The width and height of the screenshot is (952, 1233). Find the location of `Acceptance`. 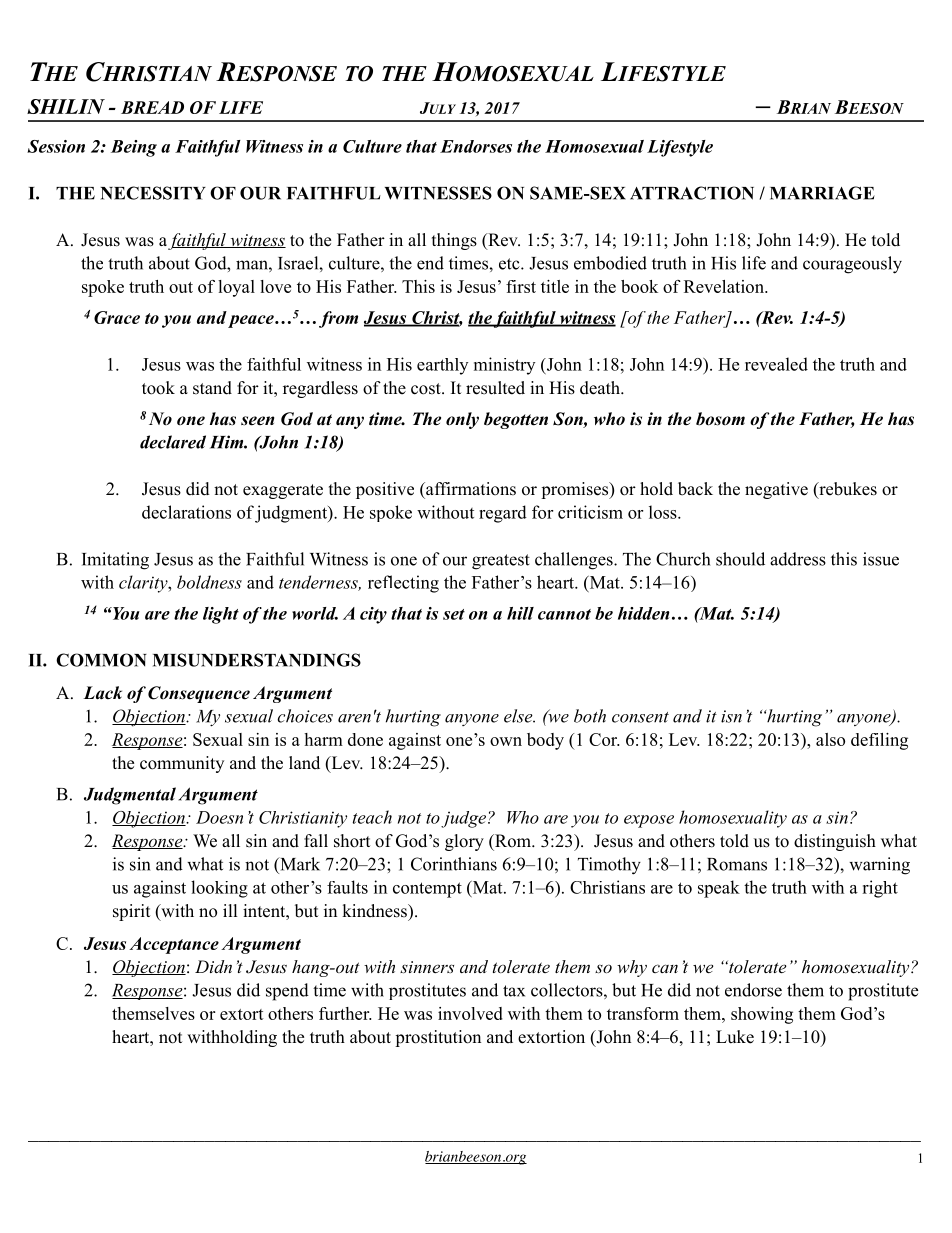

Acceptance is located at coordinates (174, 945).
